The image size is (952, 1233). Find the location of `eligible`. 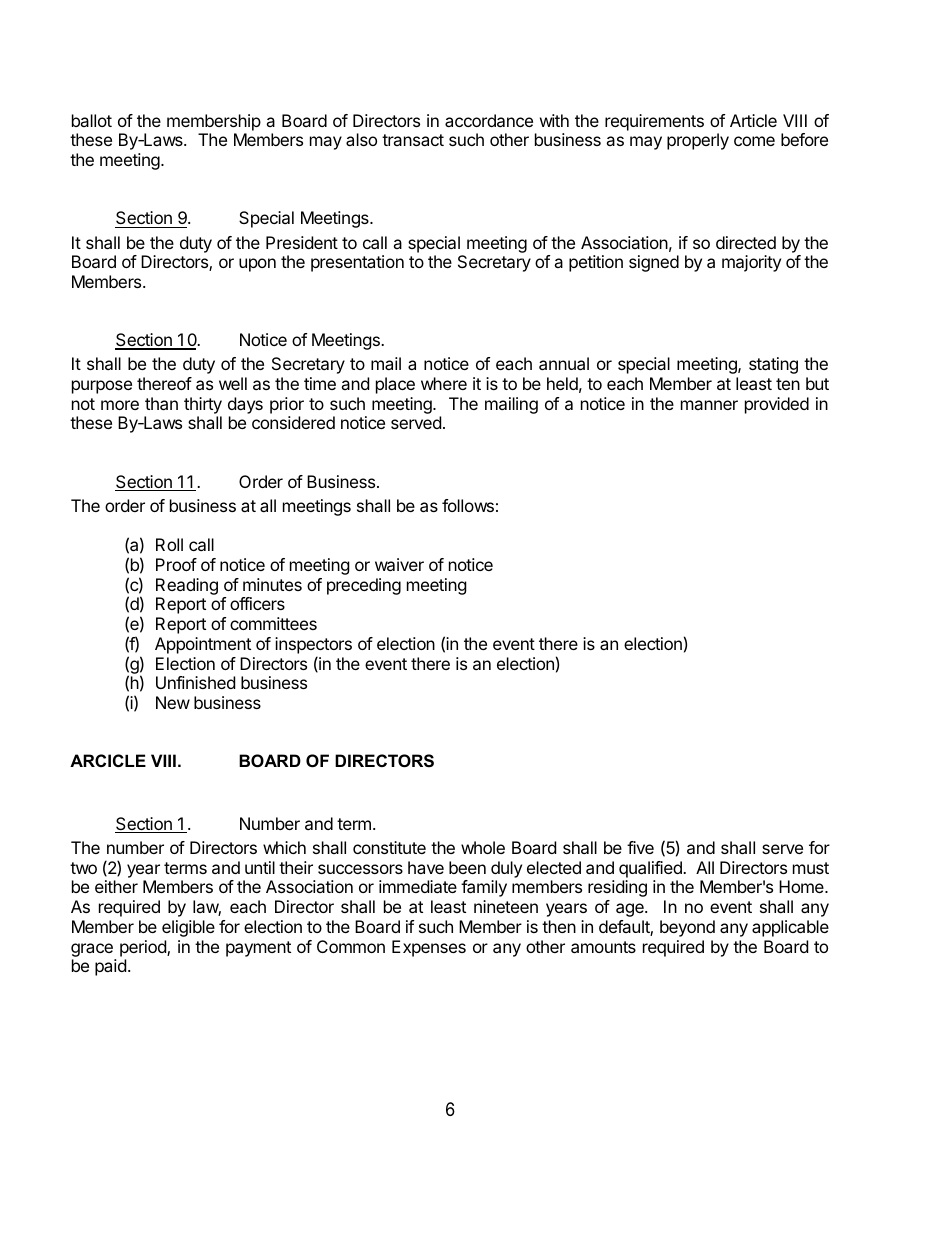

eligible is located at coordinates (188, 928).
